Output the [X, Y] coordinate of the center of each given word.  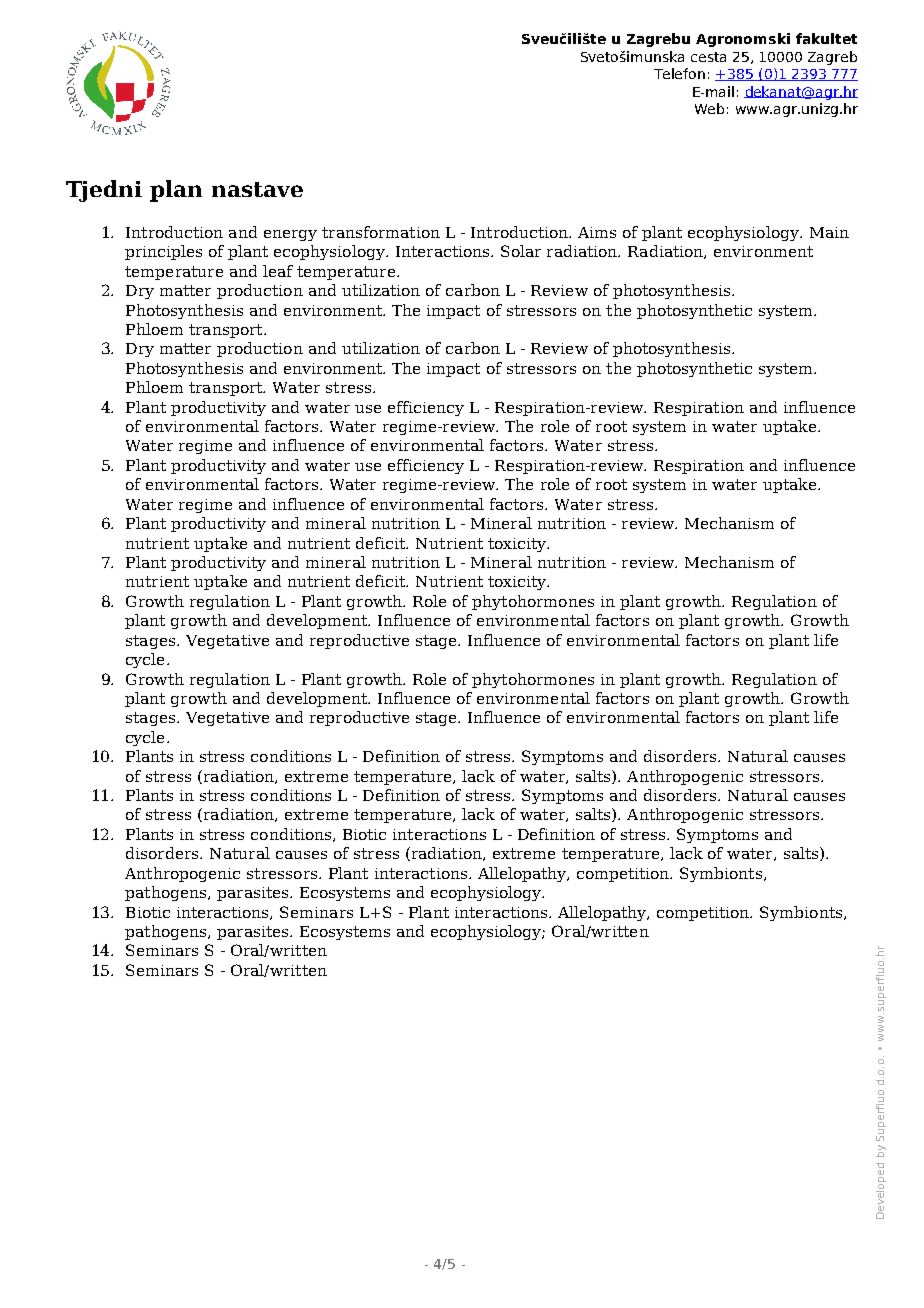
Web [709, 108]
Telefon [679, 73]
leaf [278, 271]
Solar [521, 251]
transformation [381, 232]
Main [829, 232]
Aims [597, 232]
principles [163, 252]
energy [290, 235]
